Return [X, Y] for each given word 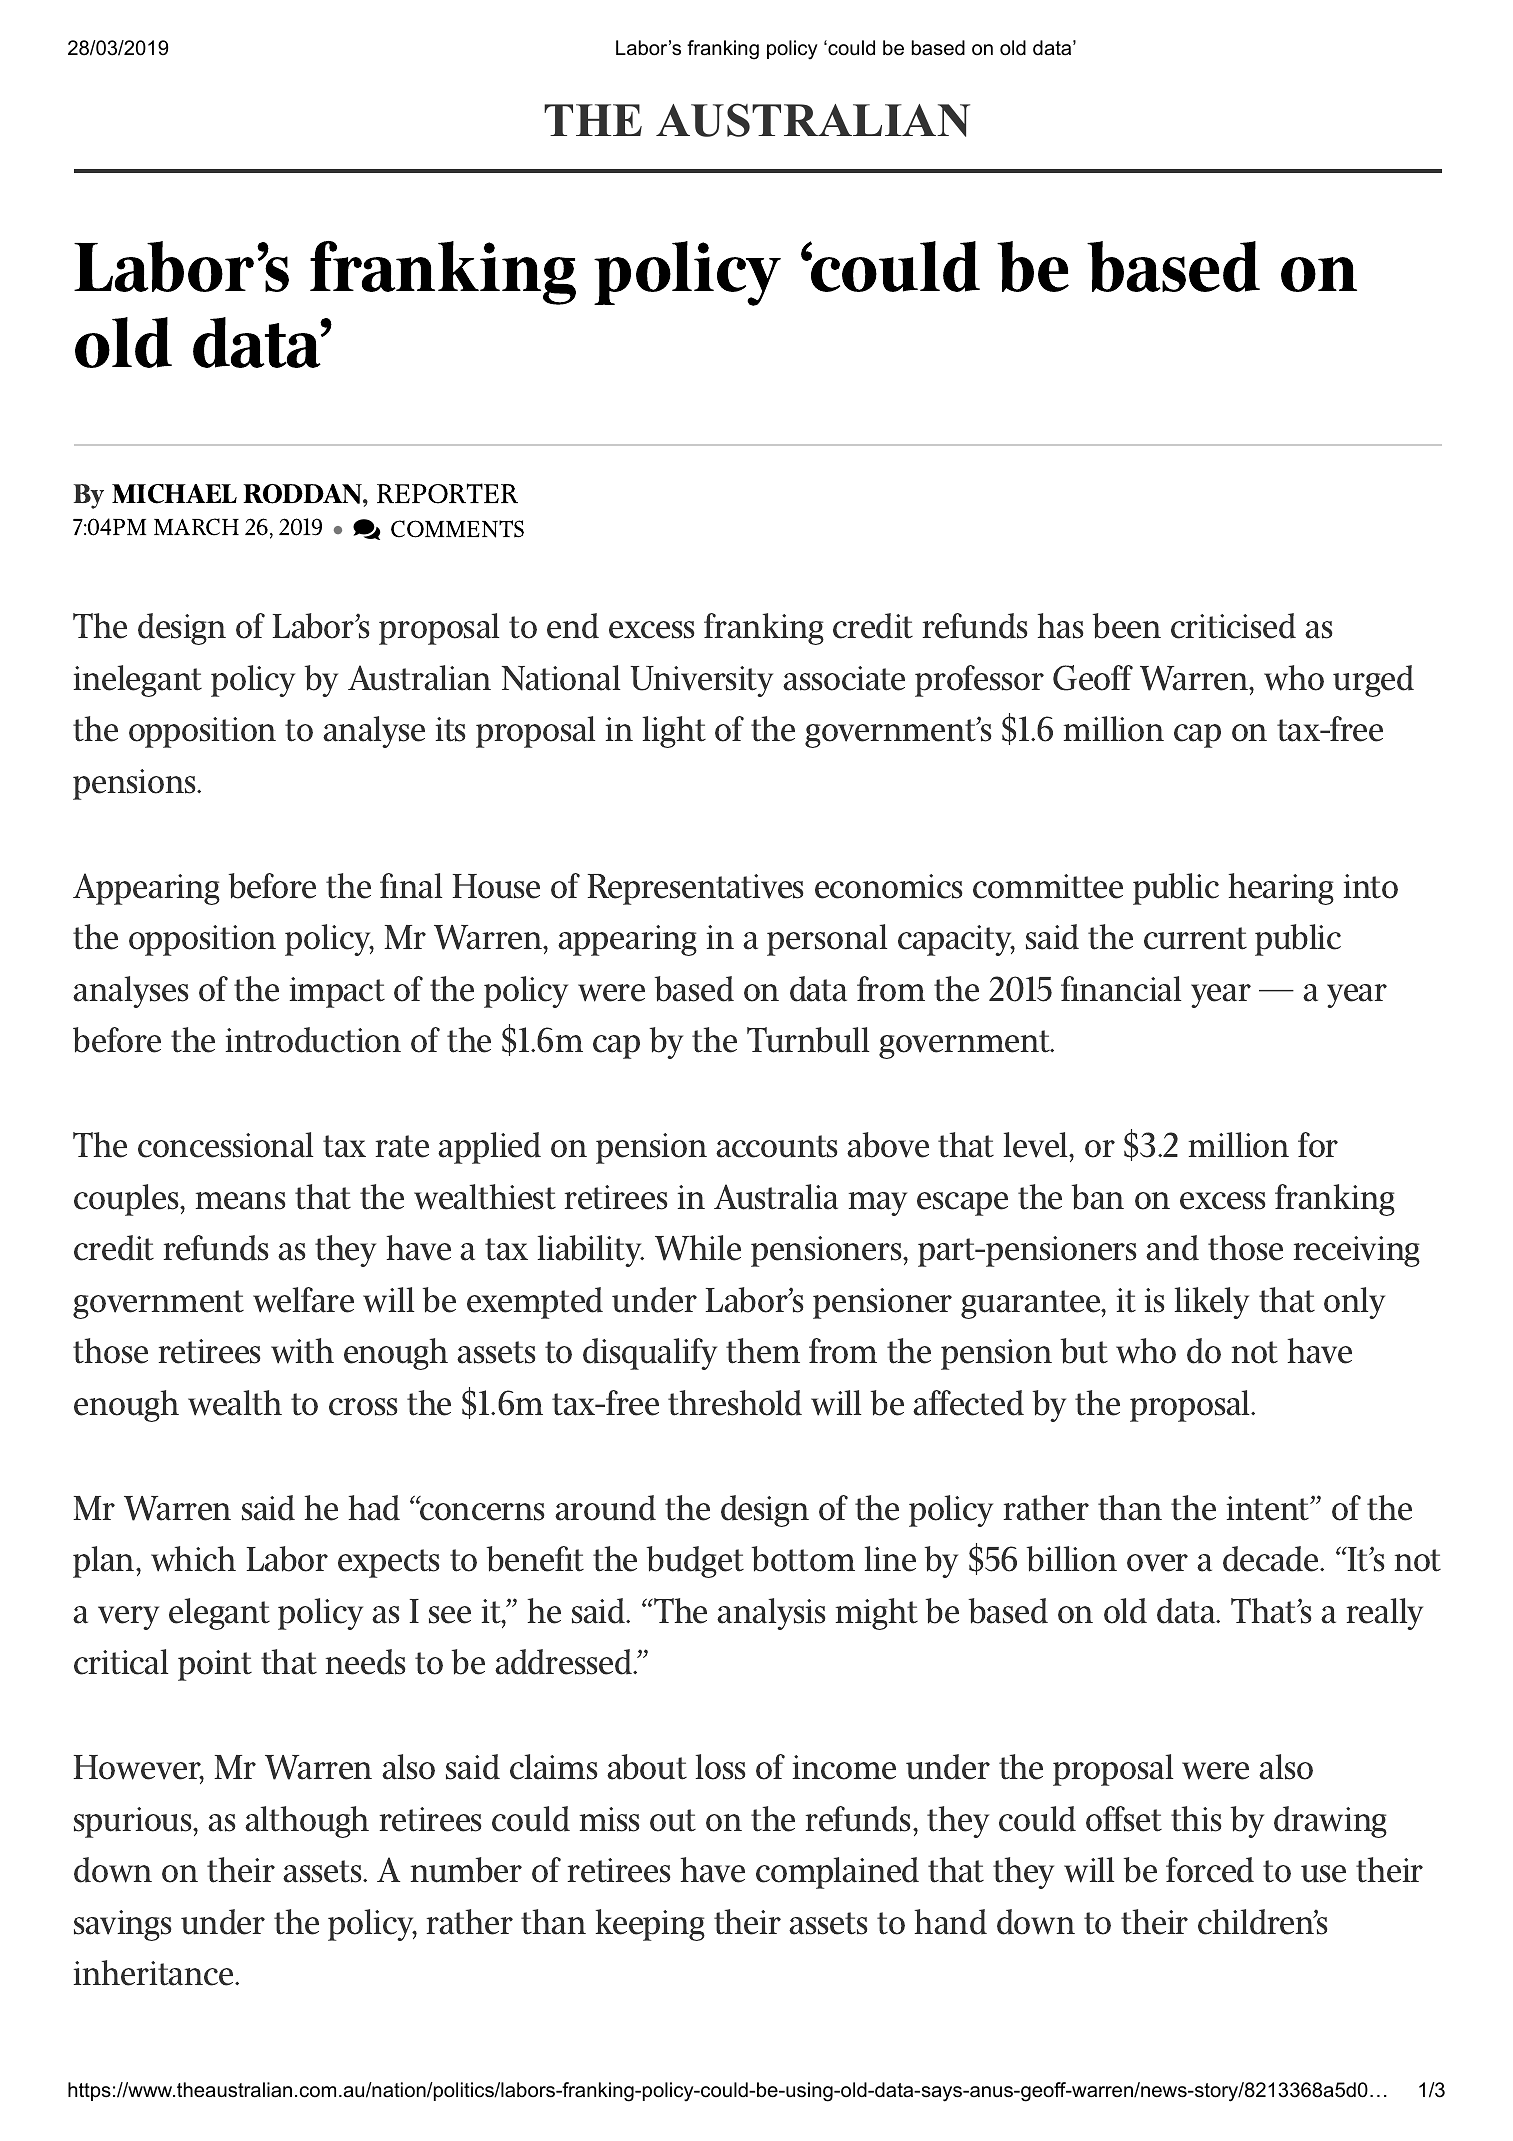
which [193, 1559]
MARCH [196, 527]
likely [1212, 1303]
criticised [1233, 626]
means [240, 1201]
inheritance [155, 1973]
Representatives [695, 889]
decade [1272, 1559]
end [573, 626]
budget [695, 1562]
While [698, 1248]
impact [337, 992]
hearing [1281, 889]
